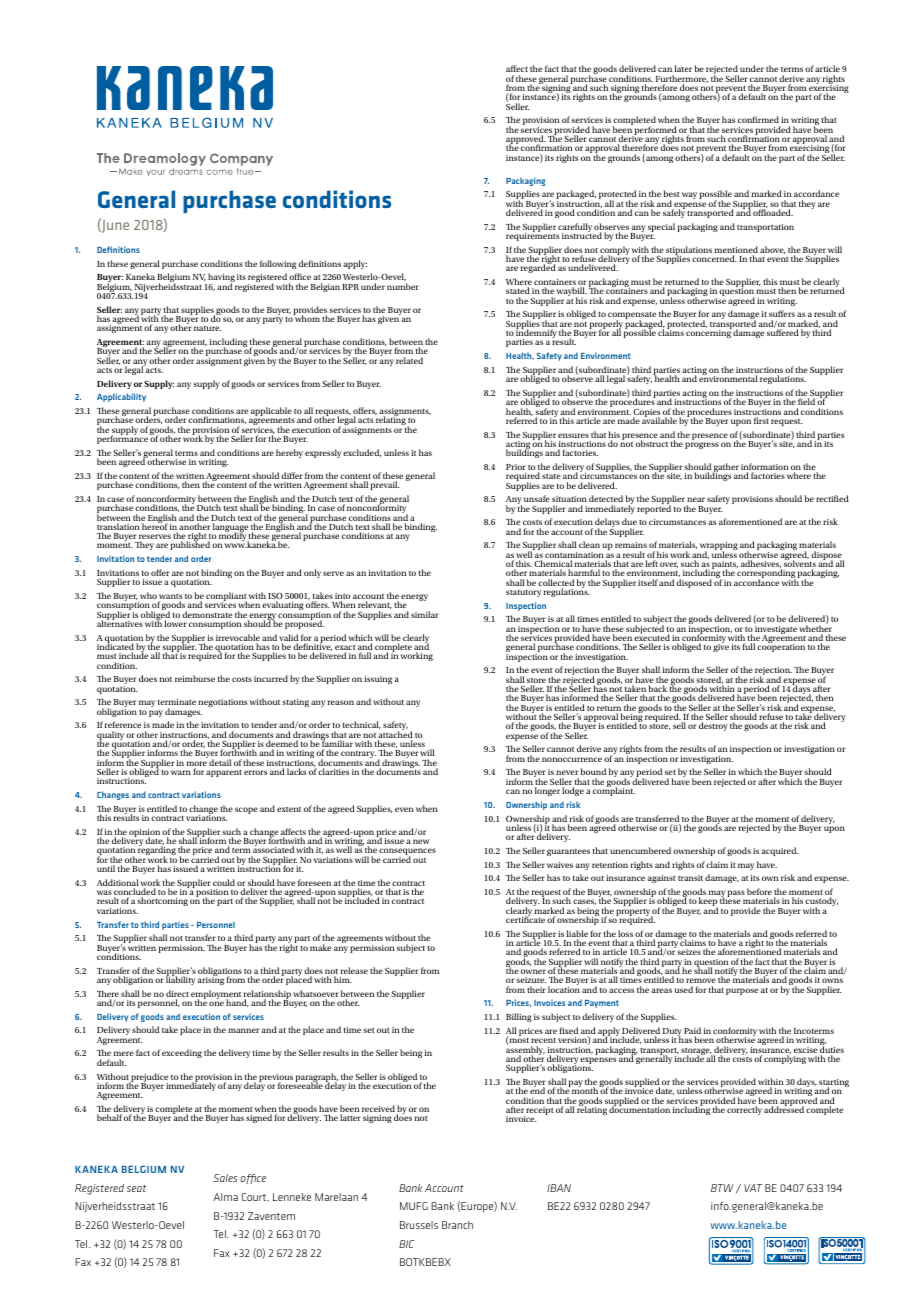  I want to click on confirmed, so click(758, 119).
